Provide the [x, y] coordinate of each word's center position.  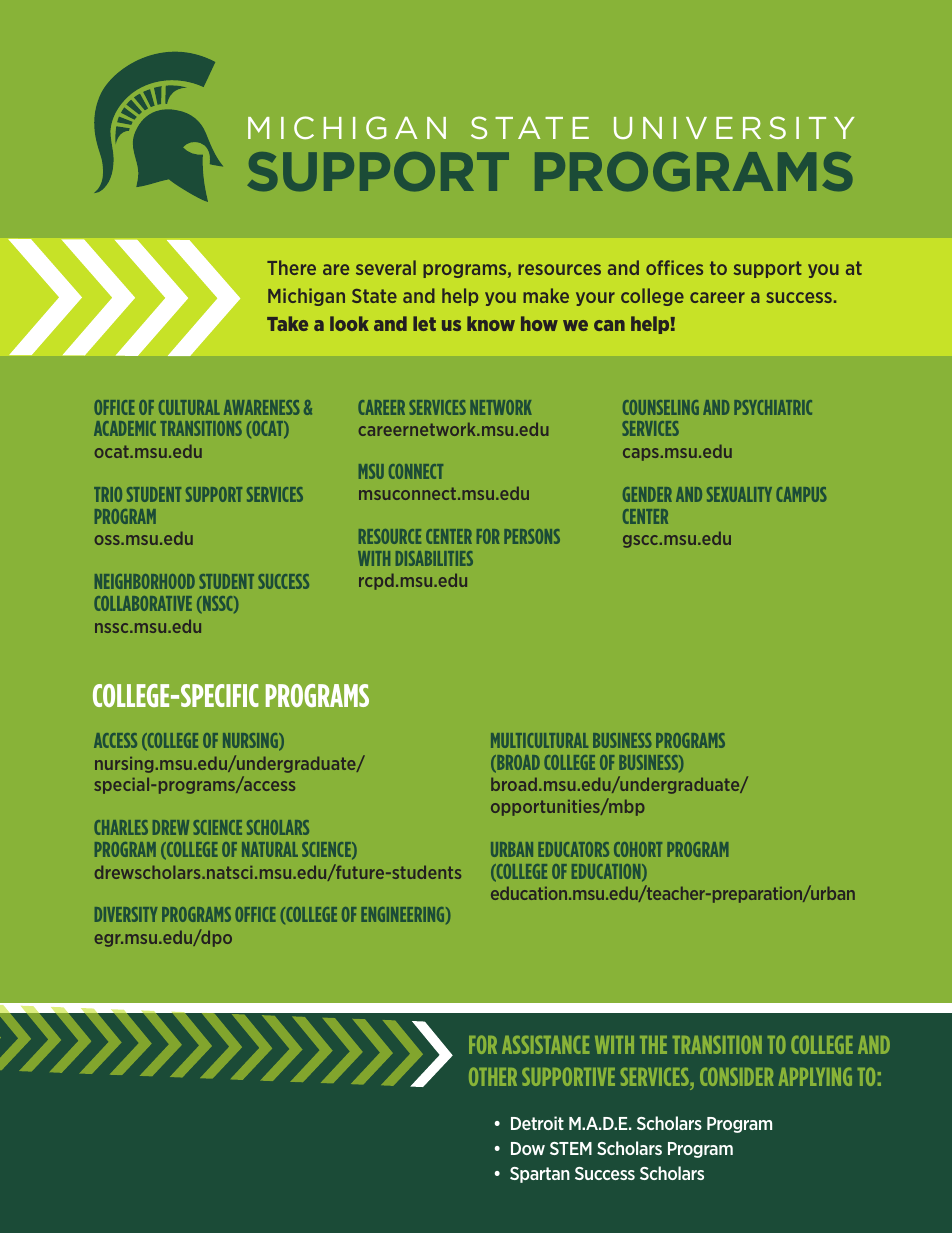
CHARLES [121, 827]
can [609, 325]
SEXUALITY [739, 494]
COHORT [638, 849]
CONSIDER [736, 1076]
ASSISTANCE [545, 1045]
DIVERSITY [126, 914]
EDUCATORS [573, 849]
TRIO [108, 494]
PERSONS [532, 536]
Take [287, 323]
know [491, 323]
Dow [528, 1148]
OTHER [493, 1076]
